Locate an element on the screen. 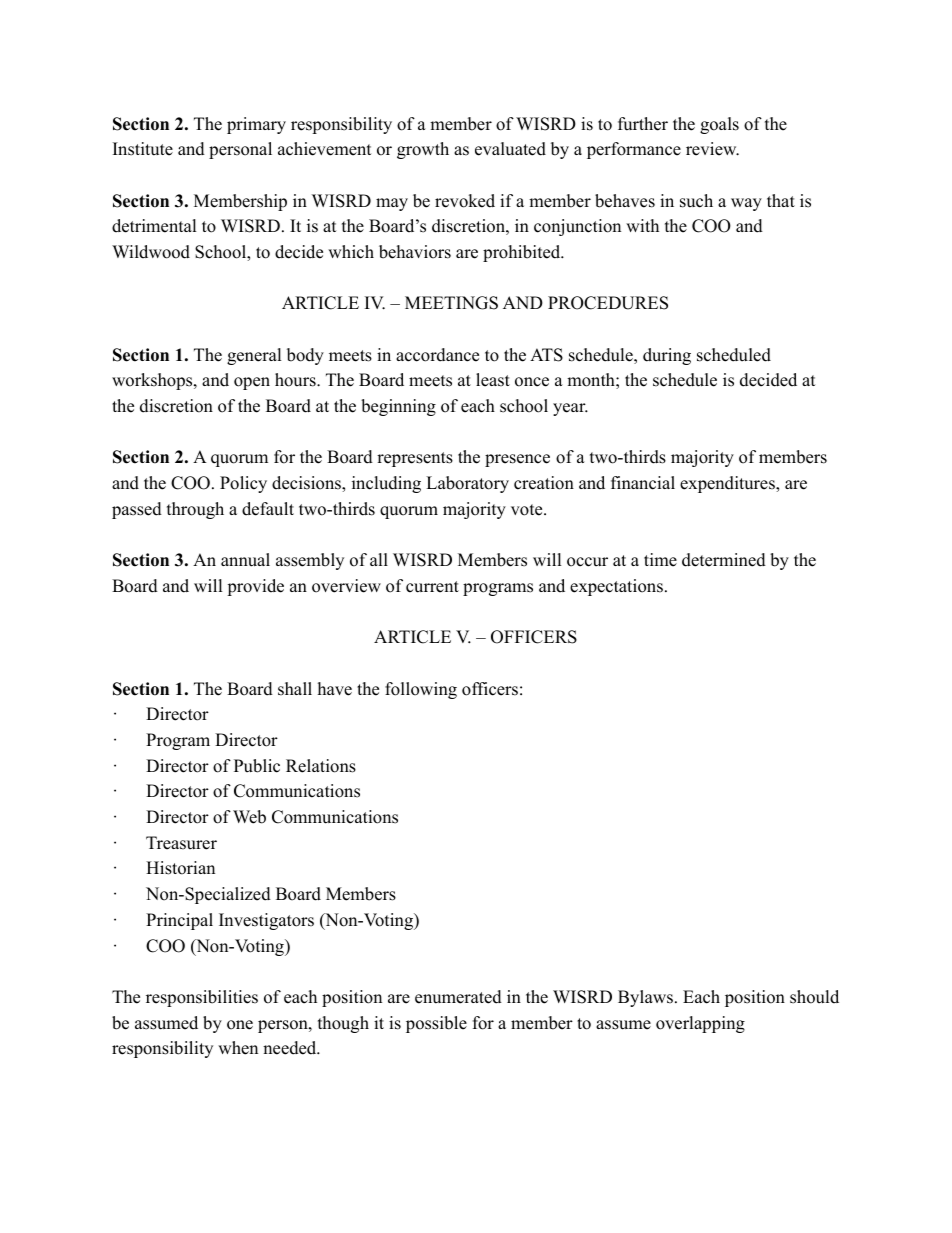 This screenshot has width=952, height=1233. determined is located at coordinates (724, 560).
